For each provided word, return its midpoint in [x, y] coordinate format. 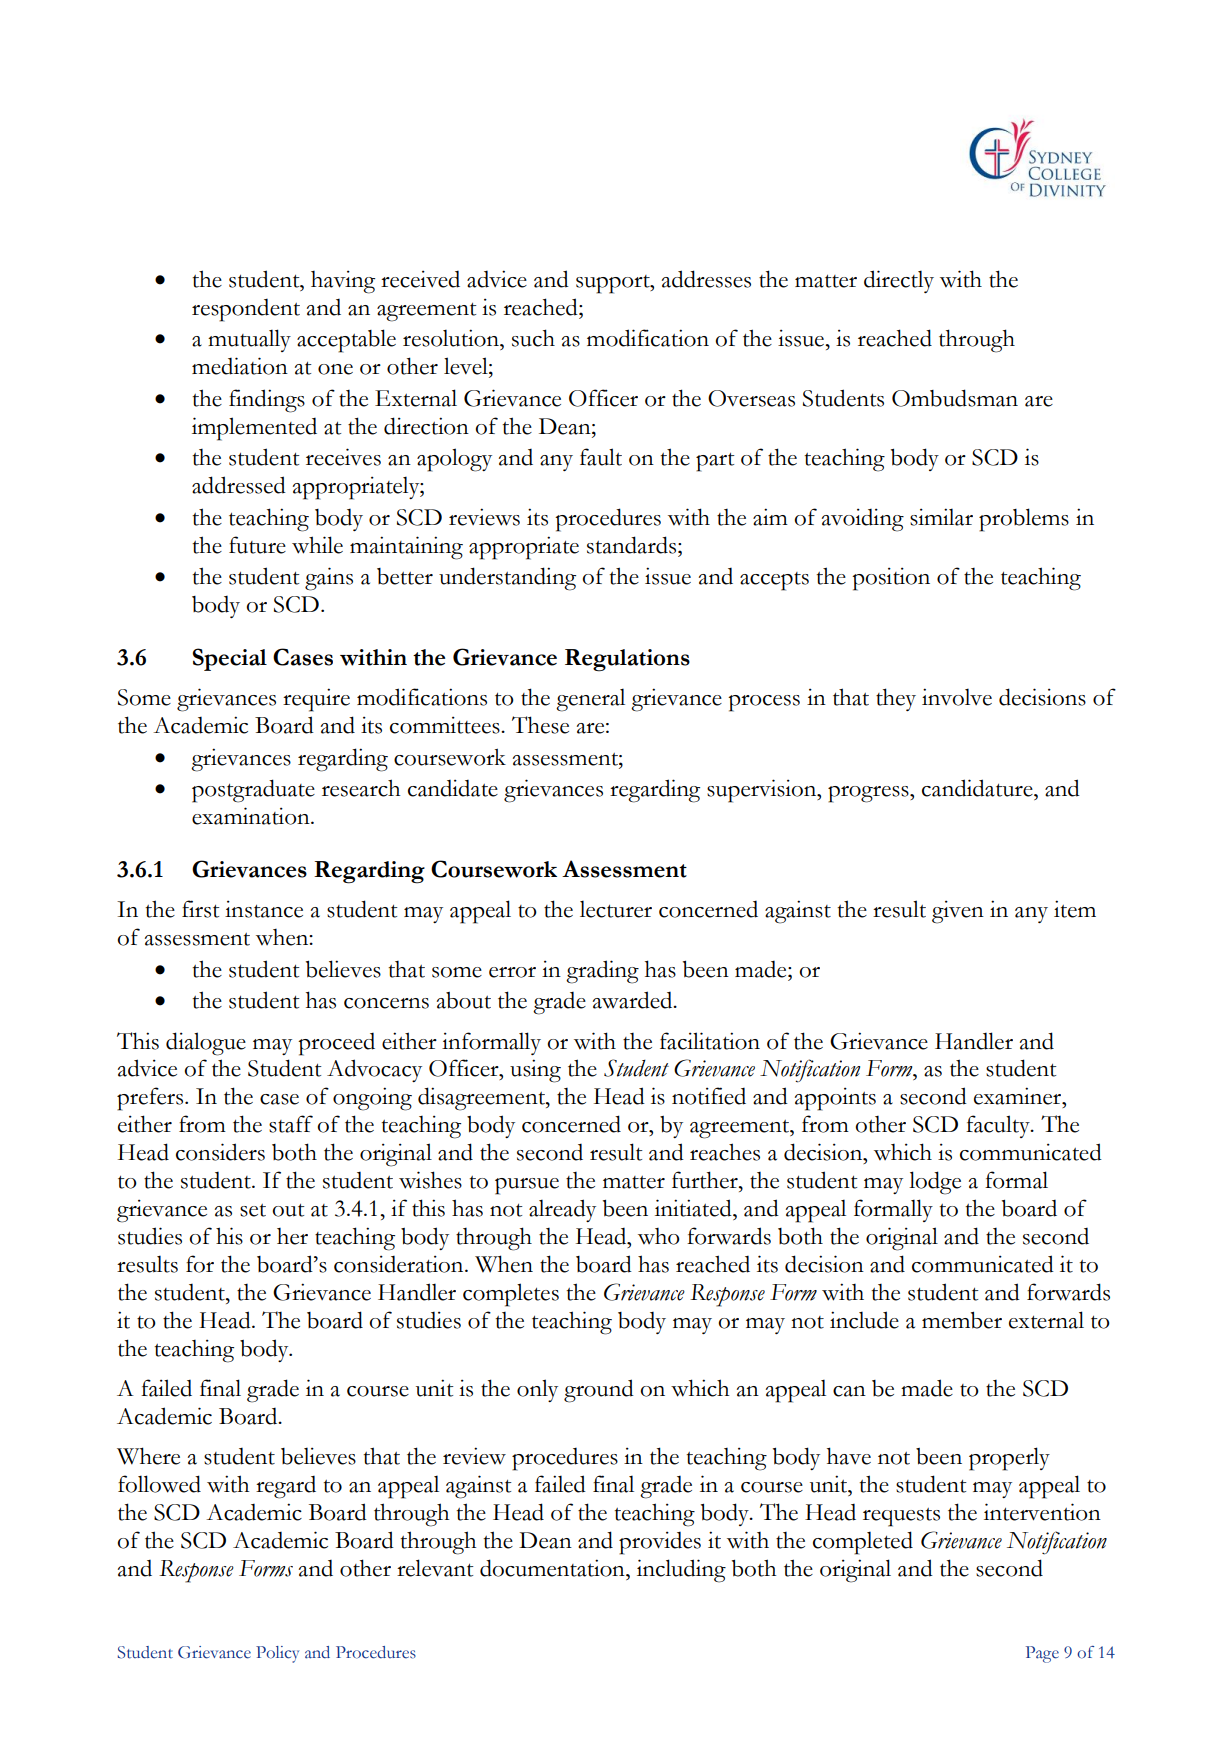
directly [899, 281]
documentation [553, 1568]
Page [1042, 1654]
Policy [277, 1654]
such [533, 338]
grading [602, 972]
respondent [246, 310]
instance [264, 909]
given [958, 912]
